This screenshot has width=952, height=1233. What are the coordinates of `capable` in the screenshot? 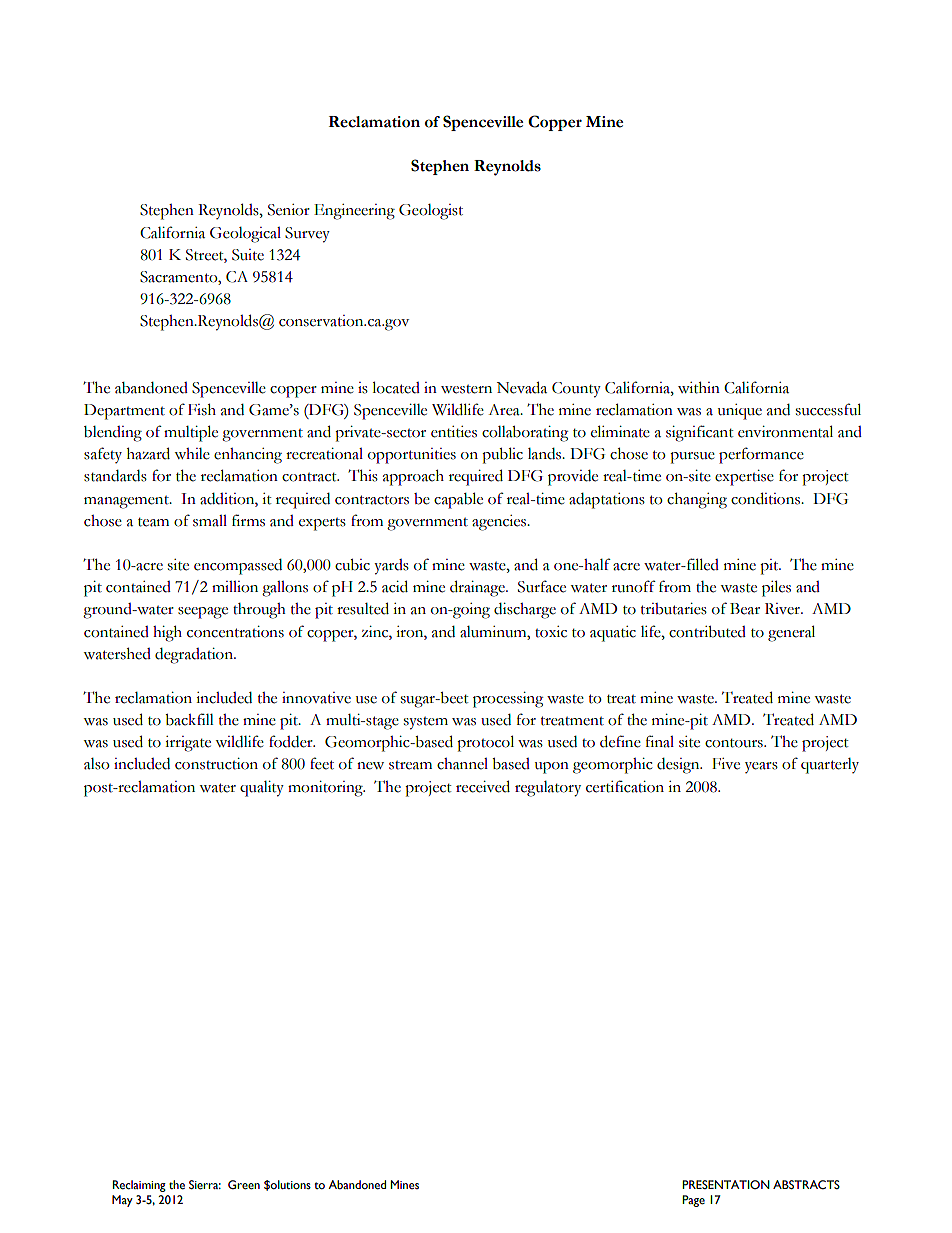 It's located at (458, 500).
